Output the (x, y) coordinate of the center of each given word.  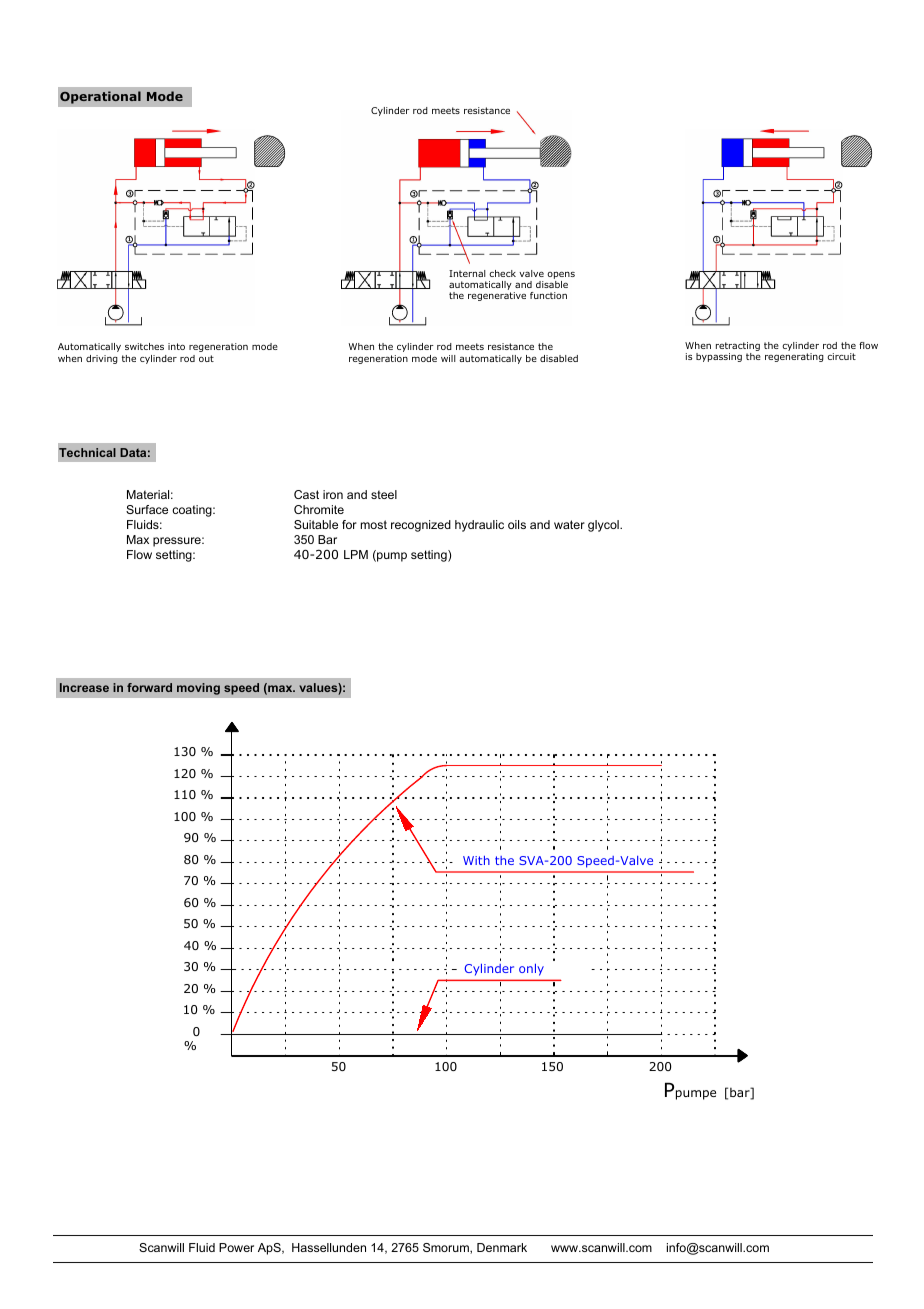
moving (198, 689)
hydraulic (479, 526)
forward (149, 687)
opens (561, 275)
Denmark (502, 1247)
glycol (604, 526)
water (569, 524)
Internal (467, 273)
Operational (100, 97)
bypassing (719, 357)
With (476, 860)
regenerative (497, 296)
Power (236, 1247)
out (206, 358)
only (531, 970)
